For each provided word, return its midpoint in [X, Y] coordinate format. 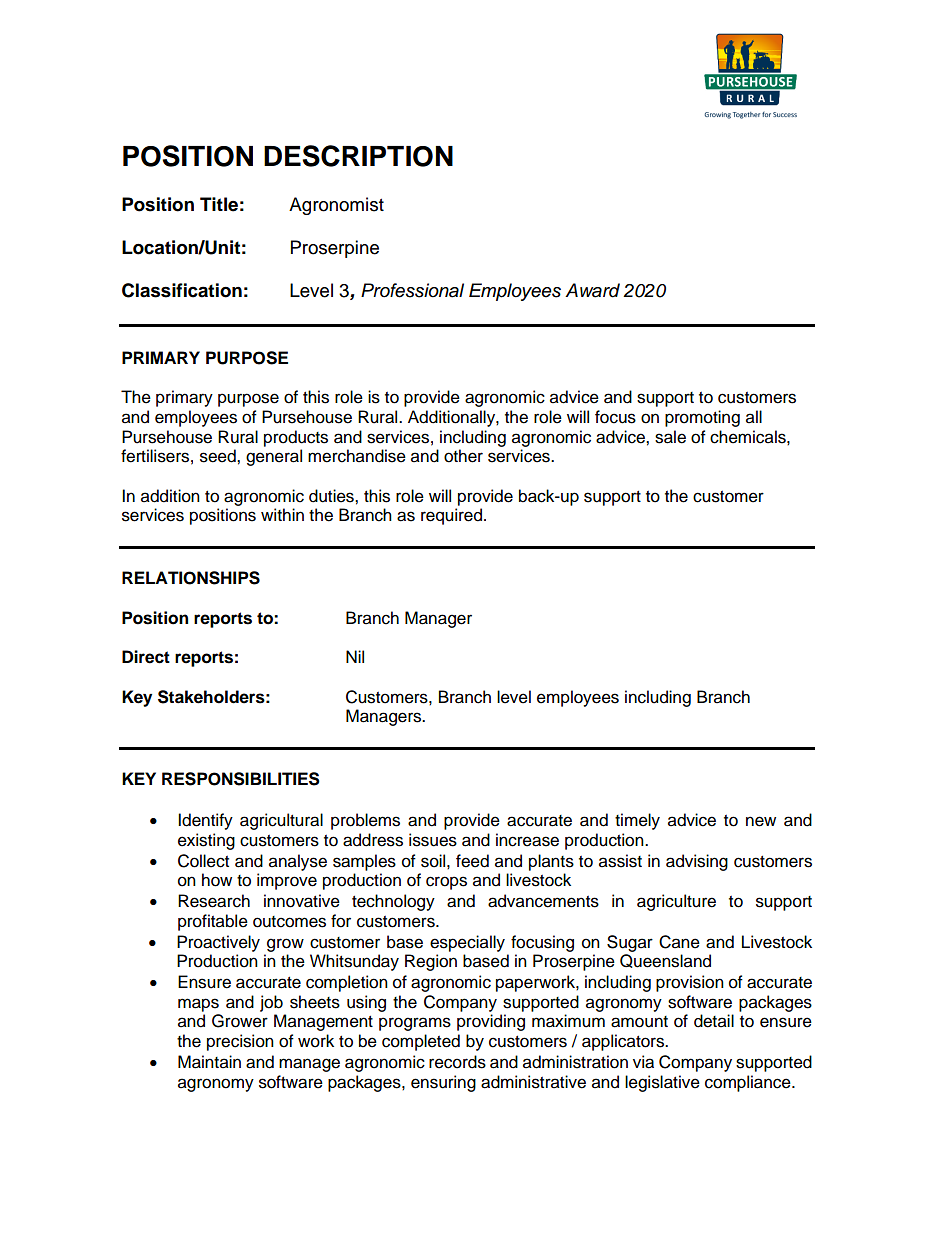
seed [219, 456]
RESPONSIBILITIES [241, 779]
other [463, 456]
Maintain [209, 1062]
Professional [412, 290]
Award [592, 290]
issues [433, 840]
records [457, 1062]
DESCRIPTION [358, 156]
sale [670, 437]
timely [637, 821]
